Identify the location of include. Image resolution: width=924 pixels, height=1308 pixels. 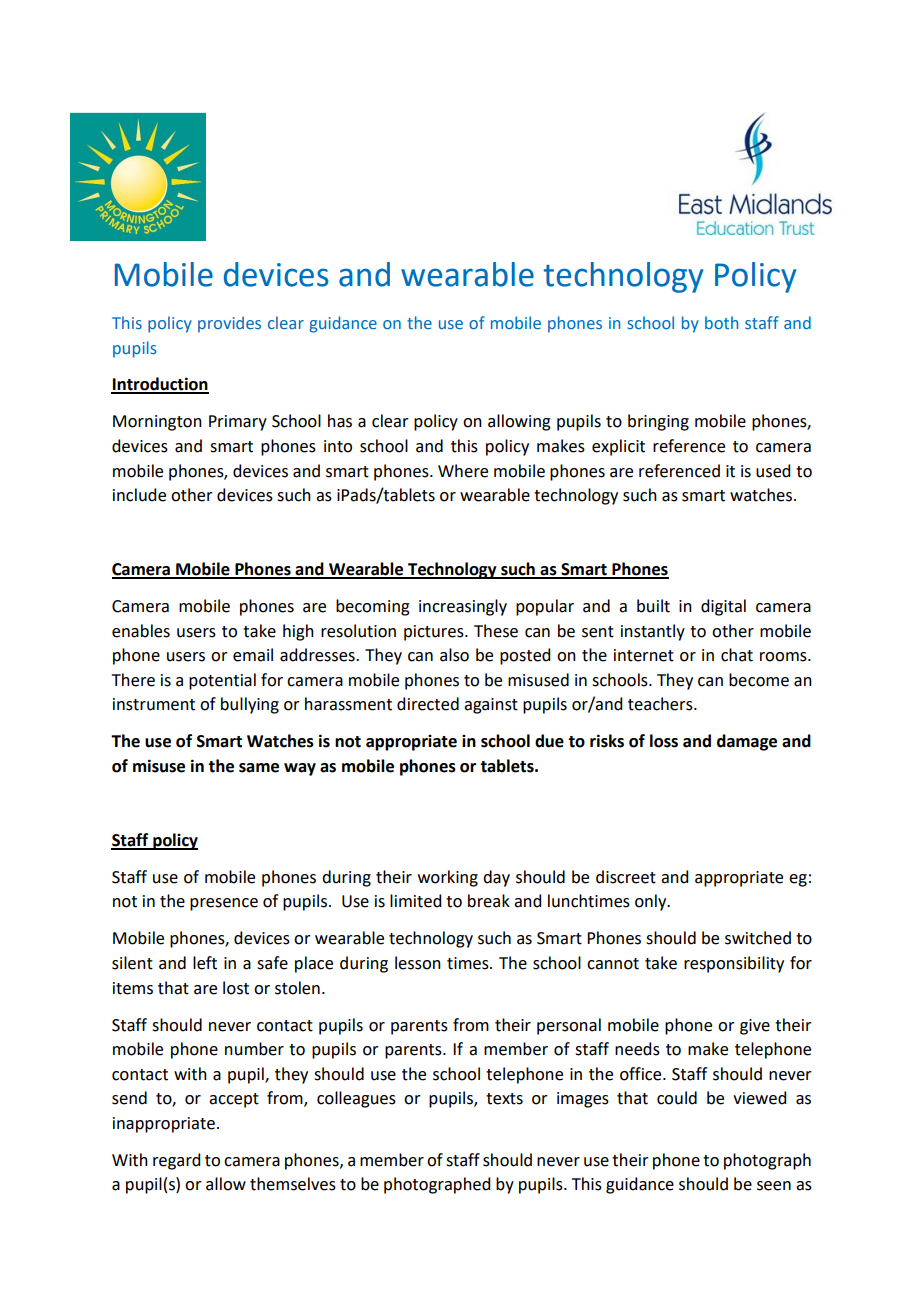
(139, 495).
